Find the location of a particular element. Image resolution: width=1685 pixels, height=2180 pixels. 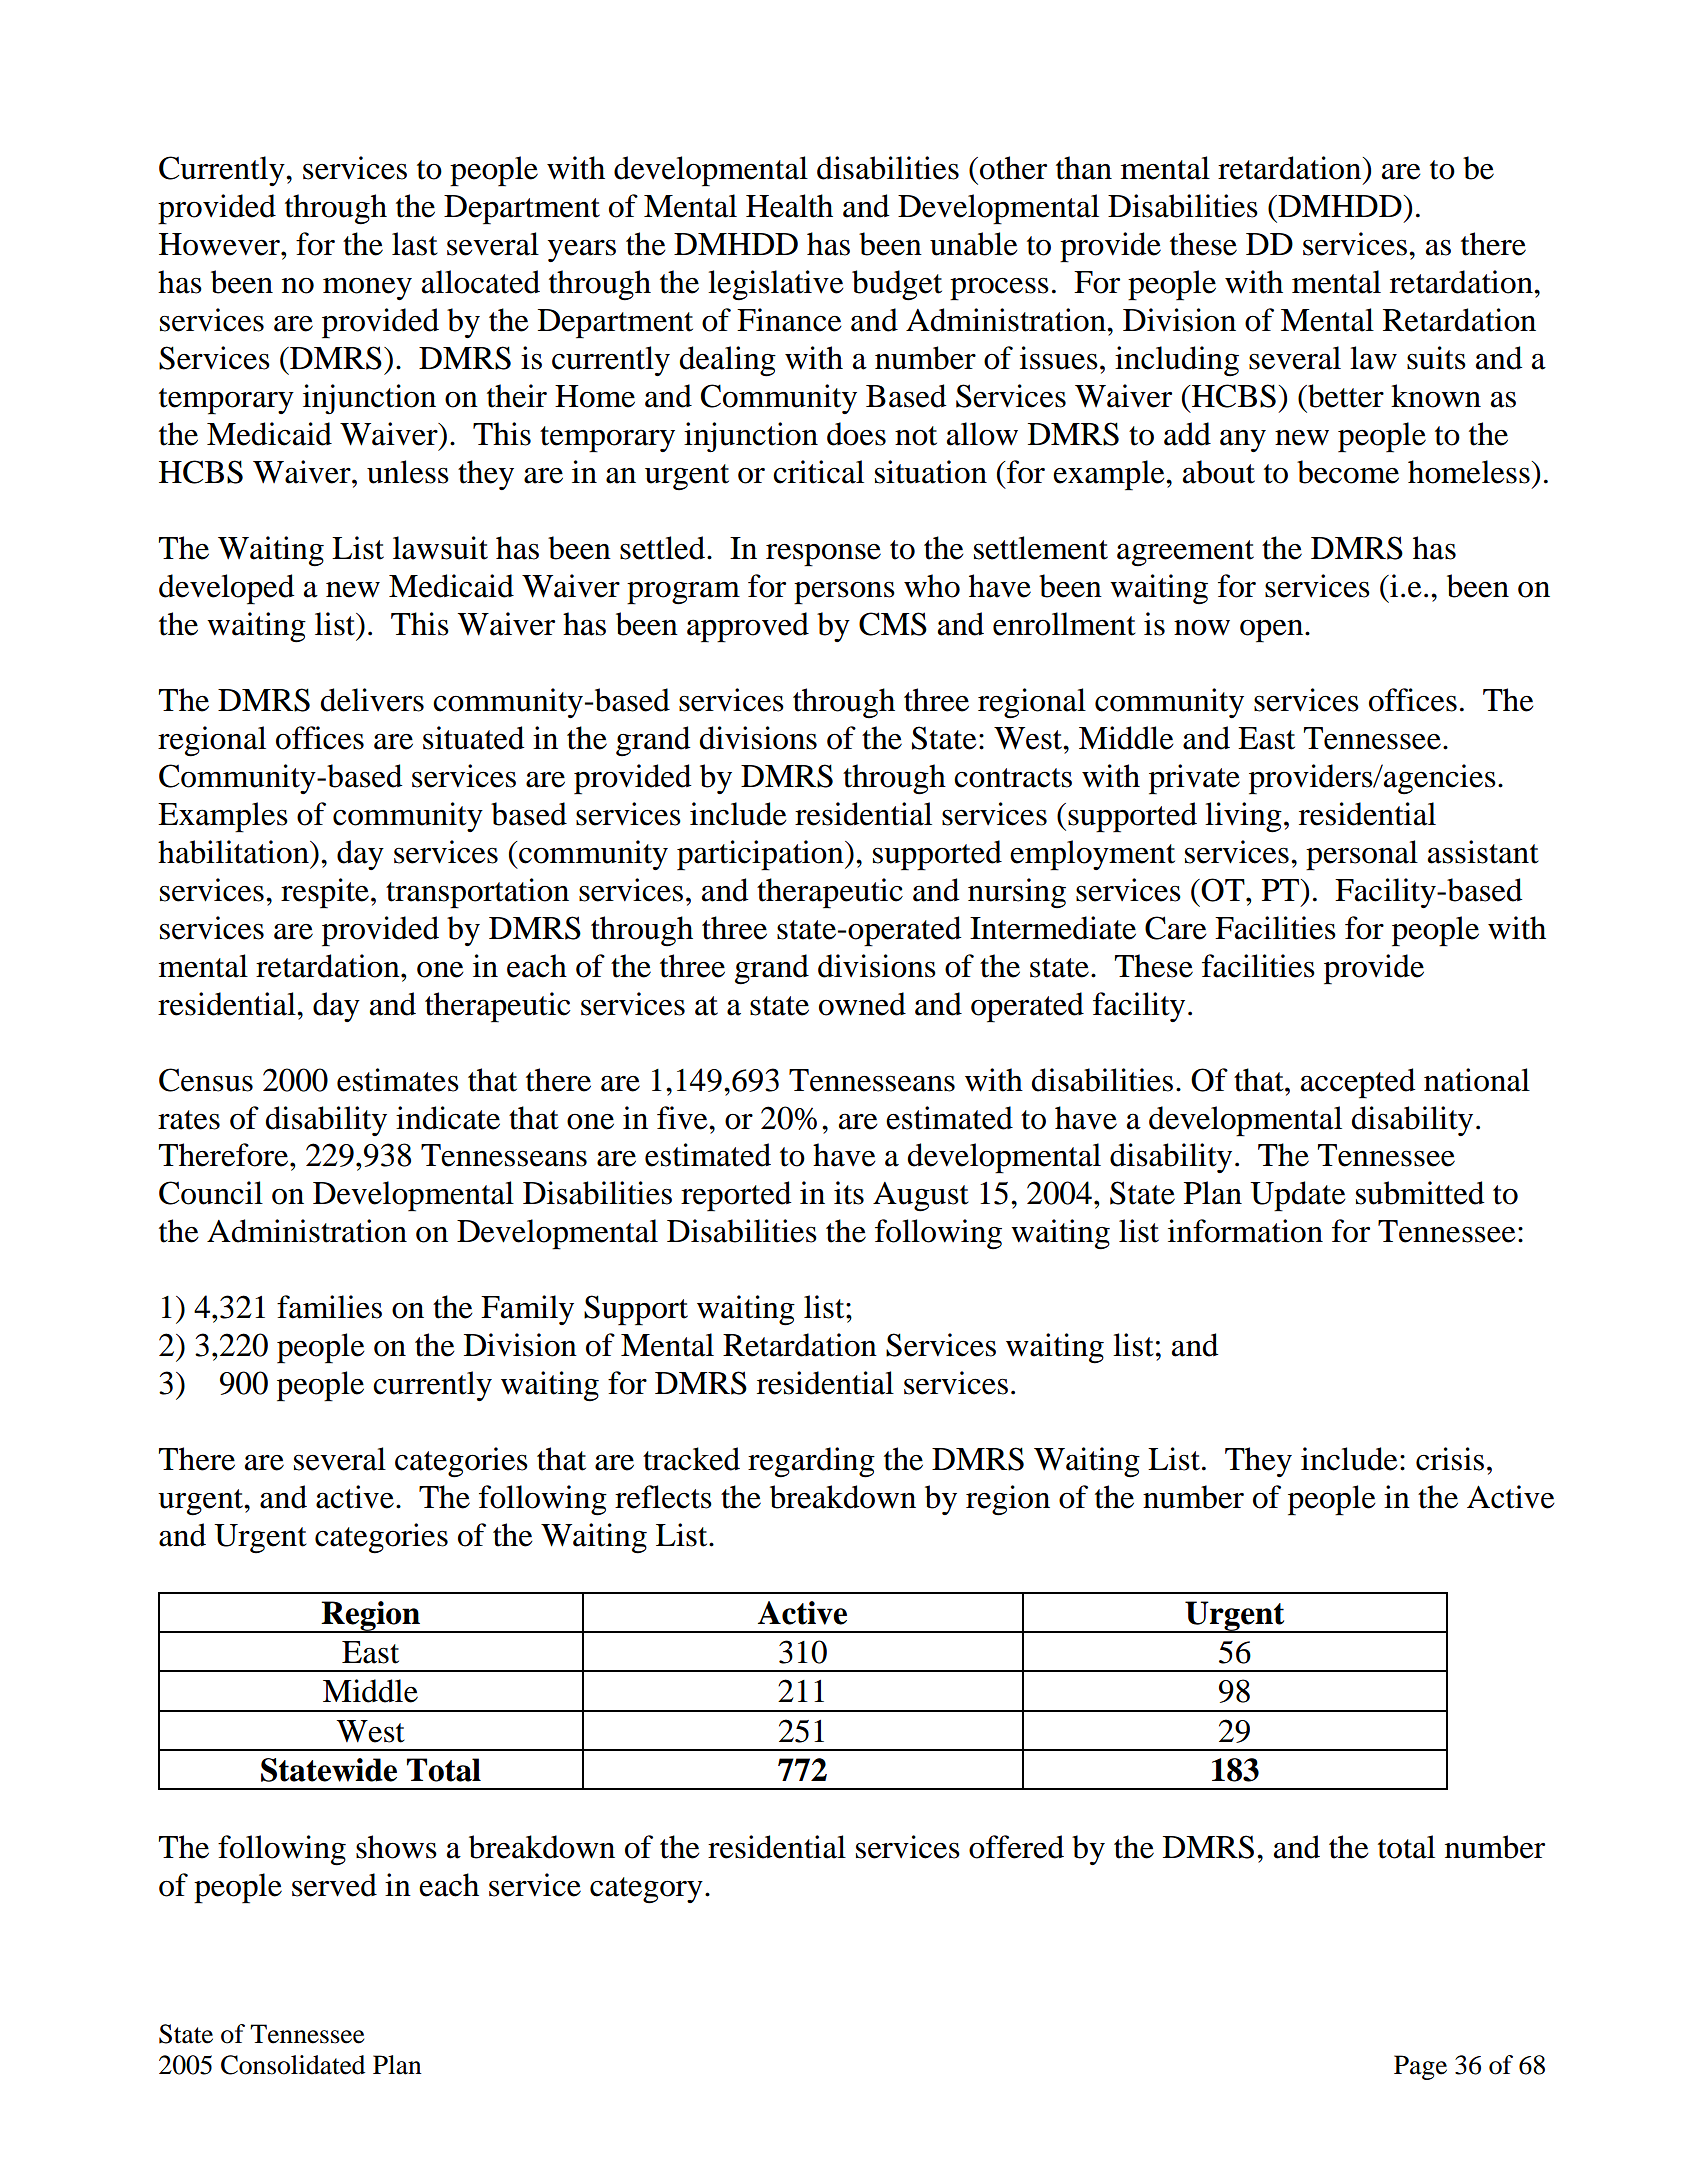

participation is located at coordinates (761, 855).
